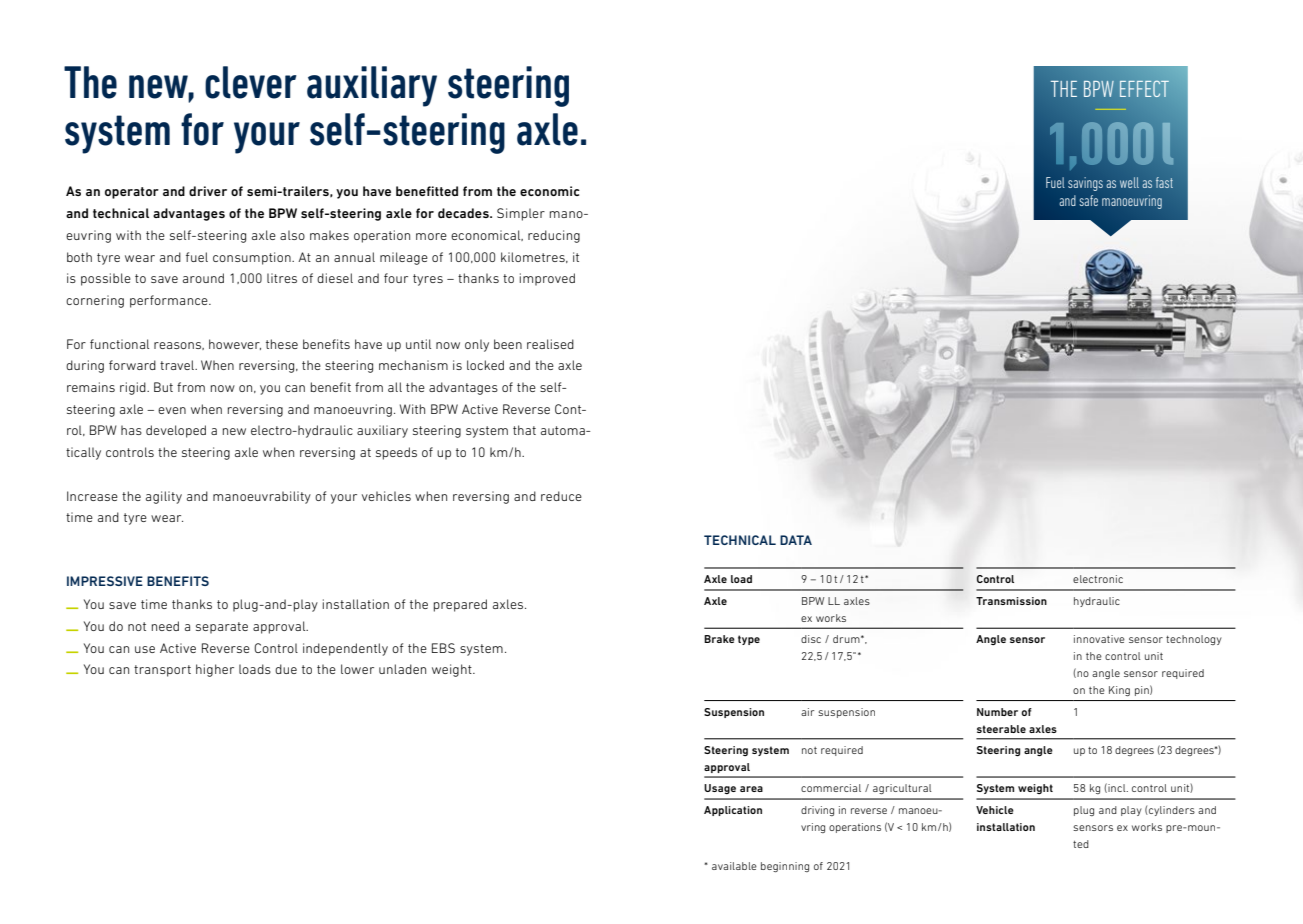 The height and width of the image is (924, 1303). What do you see at coordinates (796, 540) in the image?
I see `DATA` at bounding box center [796, 540].
